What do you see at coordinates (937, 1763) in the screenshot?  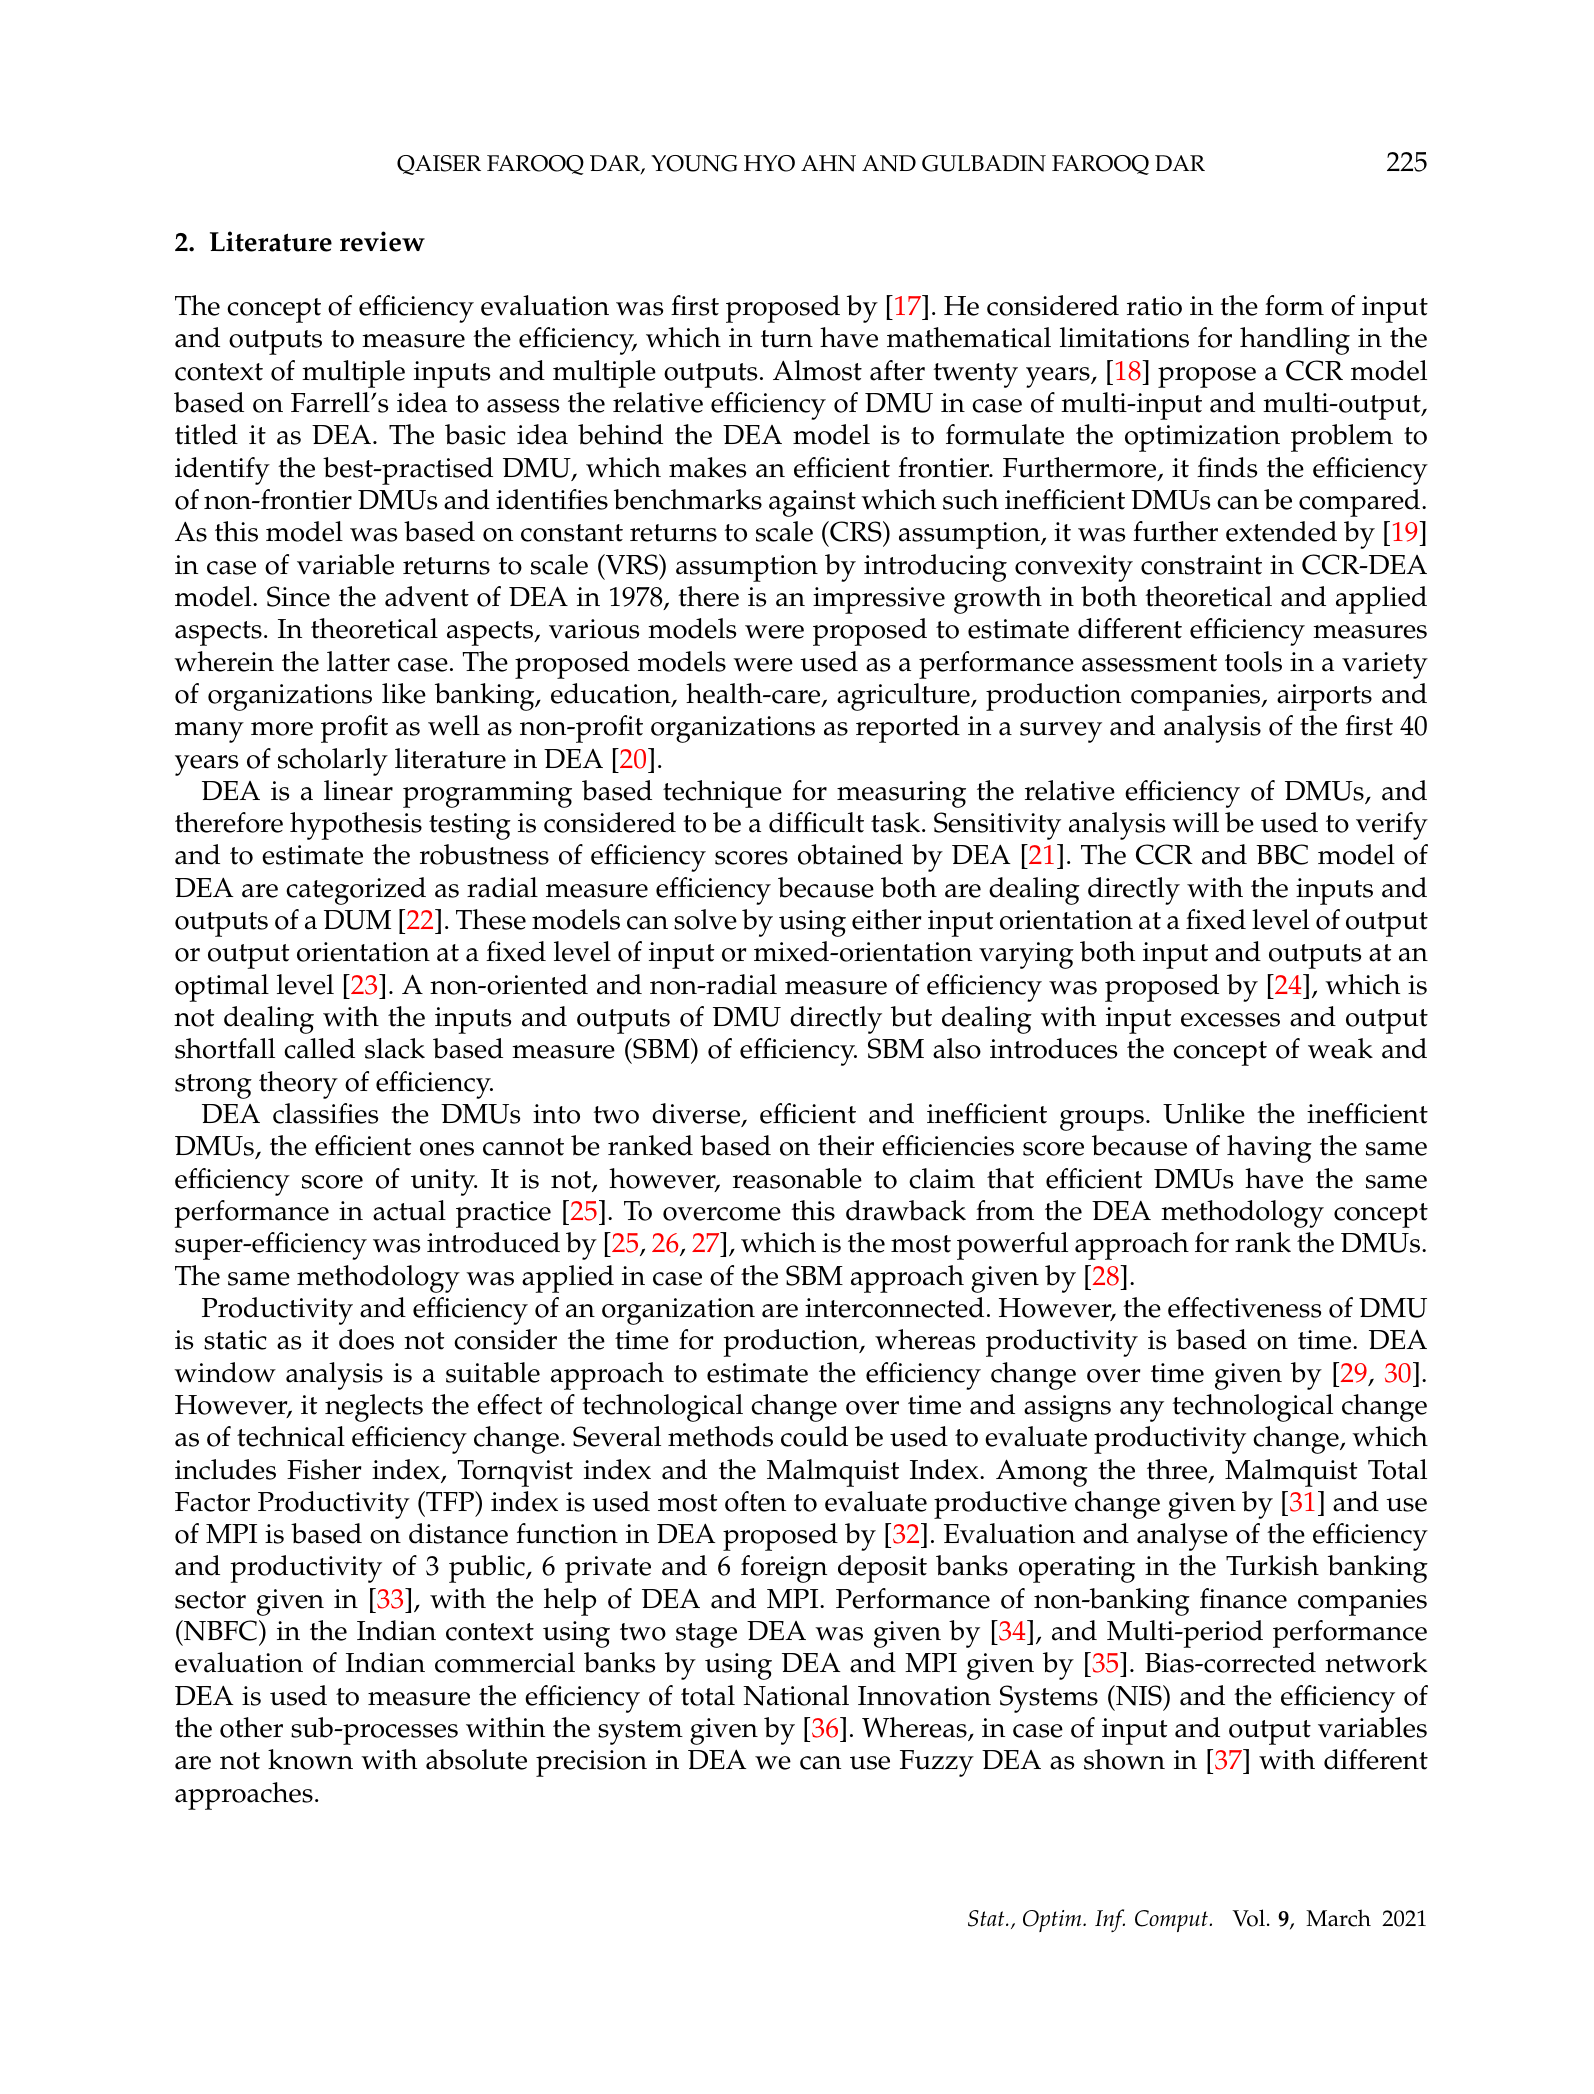 I see `Fuzzy` at bounding box center [937, 1763].
